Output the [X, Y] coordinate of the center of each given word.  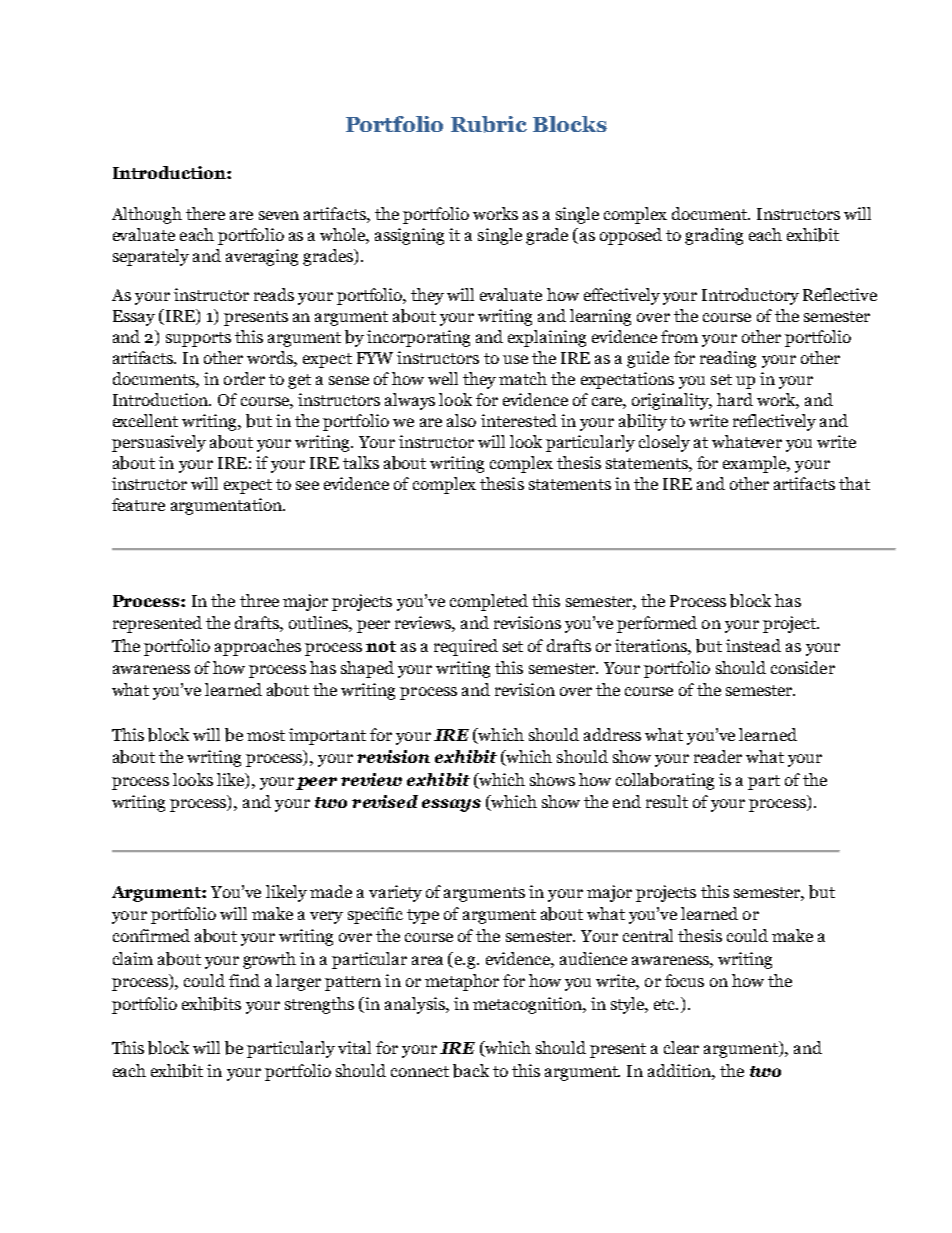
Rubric [489, 124]
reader [718, 756]
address [612, 734]
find [244, 980]
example [756, 464]
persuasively [159, 443]
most [266, 735]
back [471, 1071]
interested [519, 420]
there [205, 213]
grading [714, 236]
